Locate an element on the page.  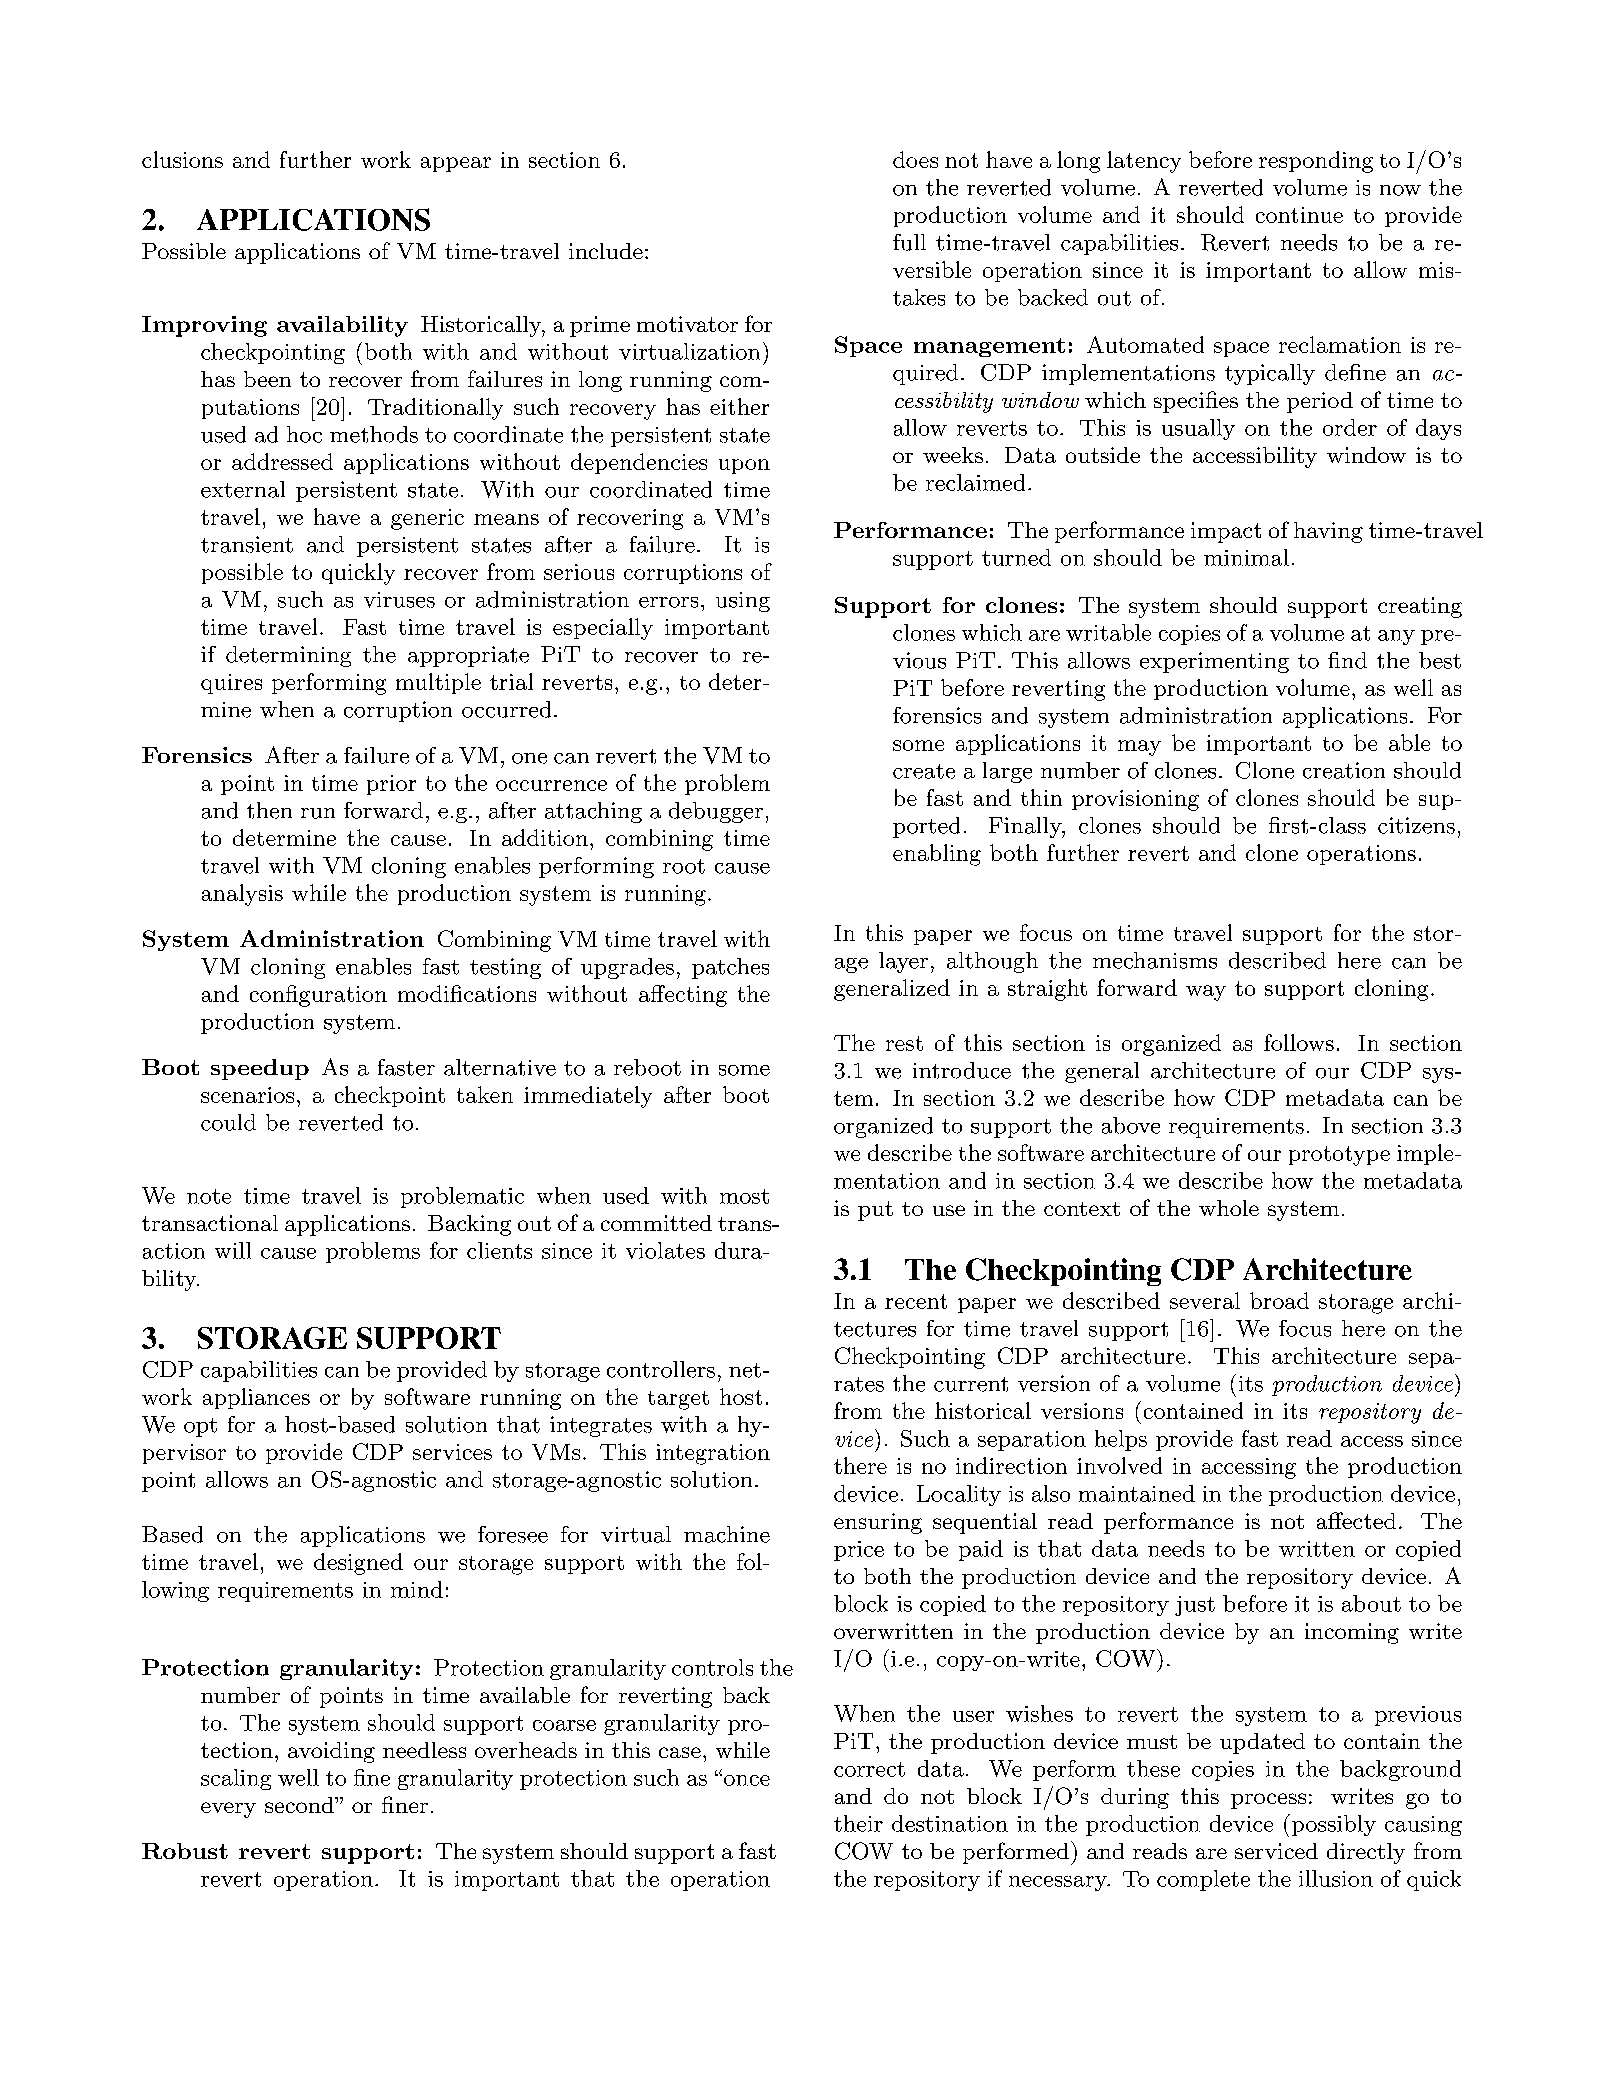
appear is located at coordinates (456, 164).
